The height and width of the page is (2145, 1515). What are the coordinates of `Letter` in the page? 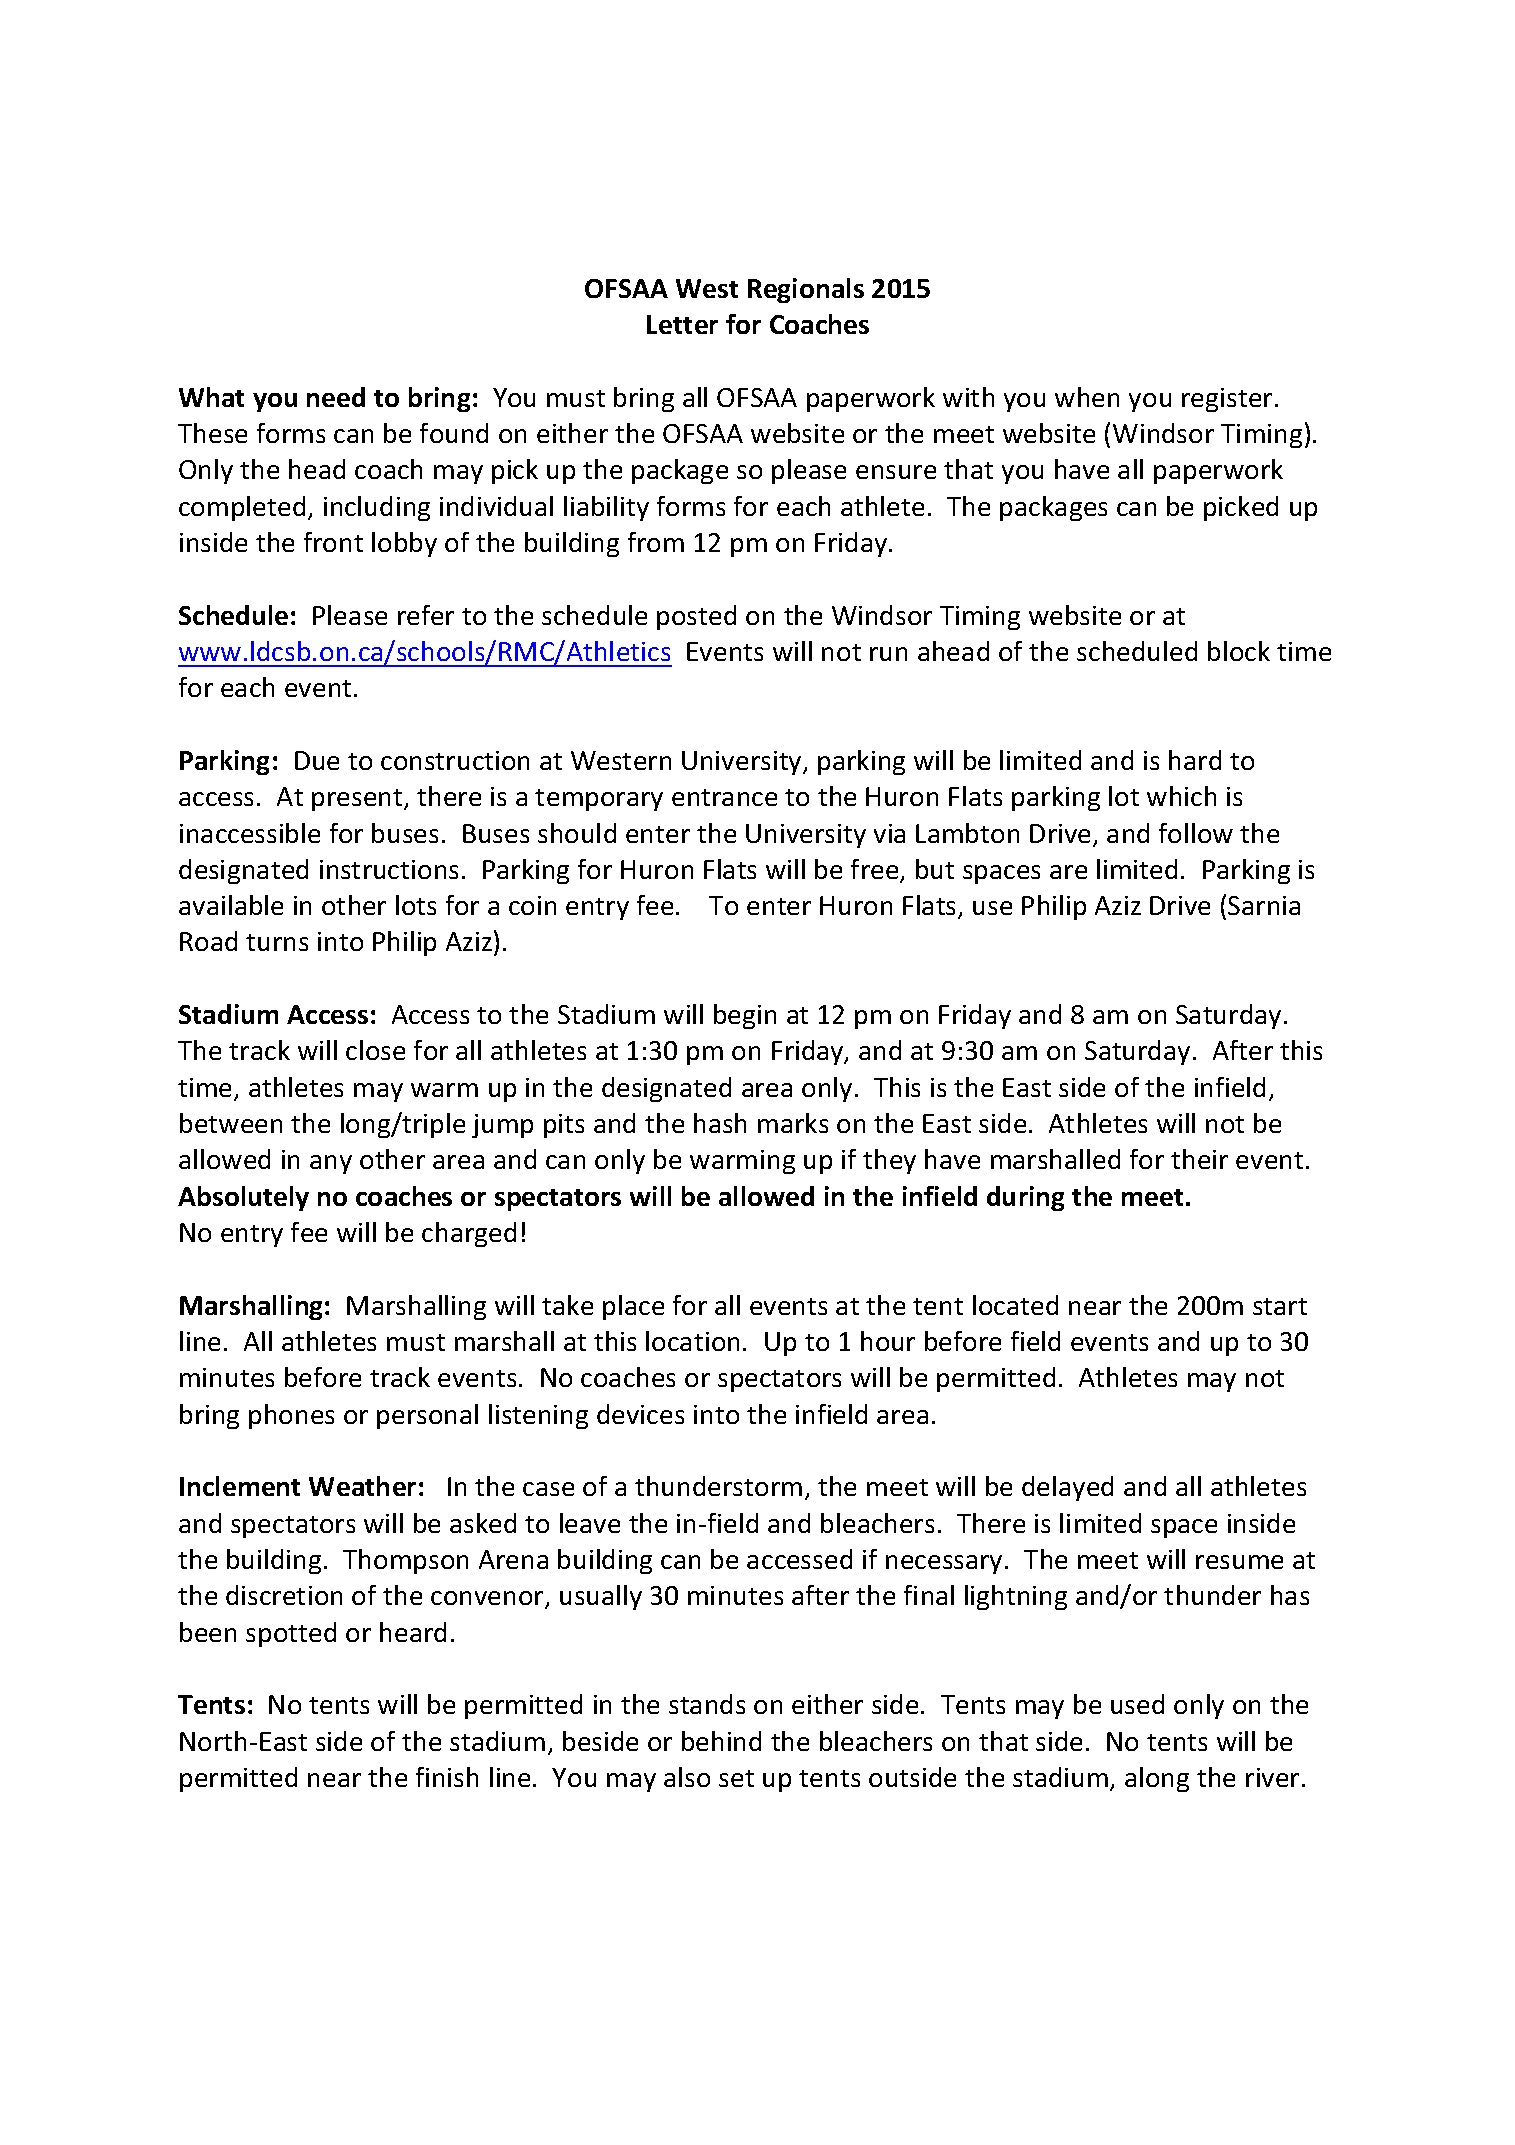 It's located at (682, 324).
